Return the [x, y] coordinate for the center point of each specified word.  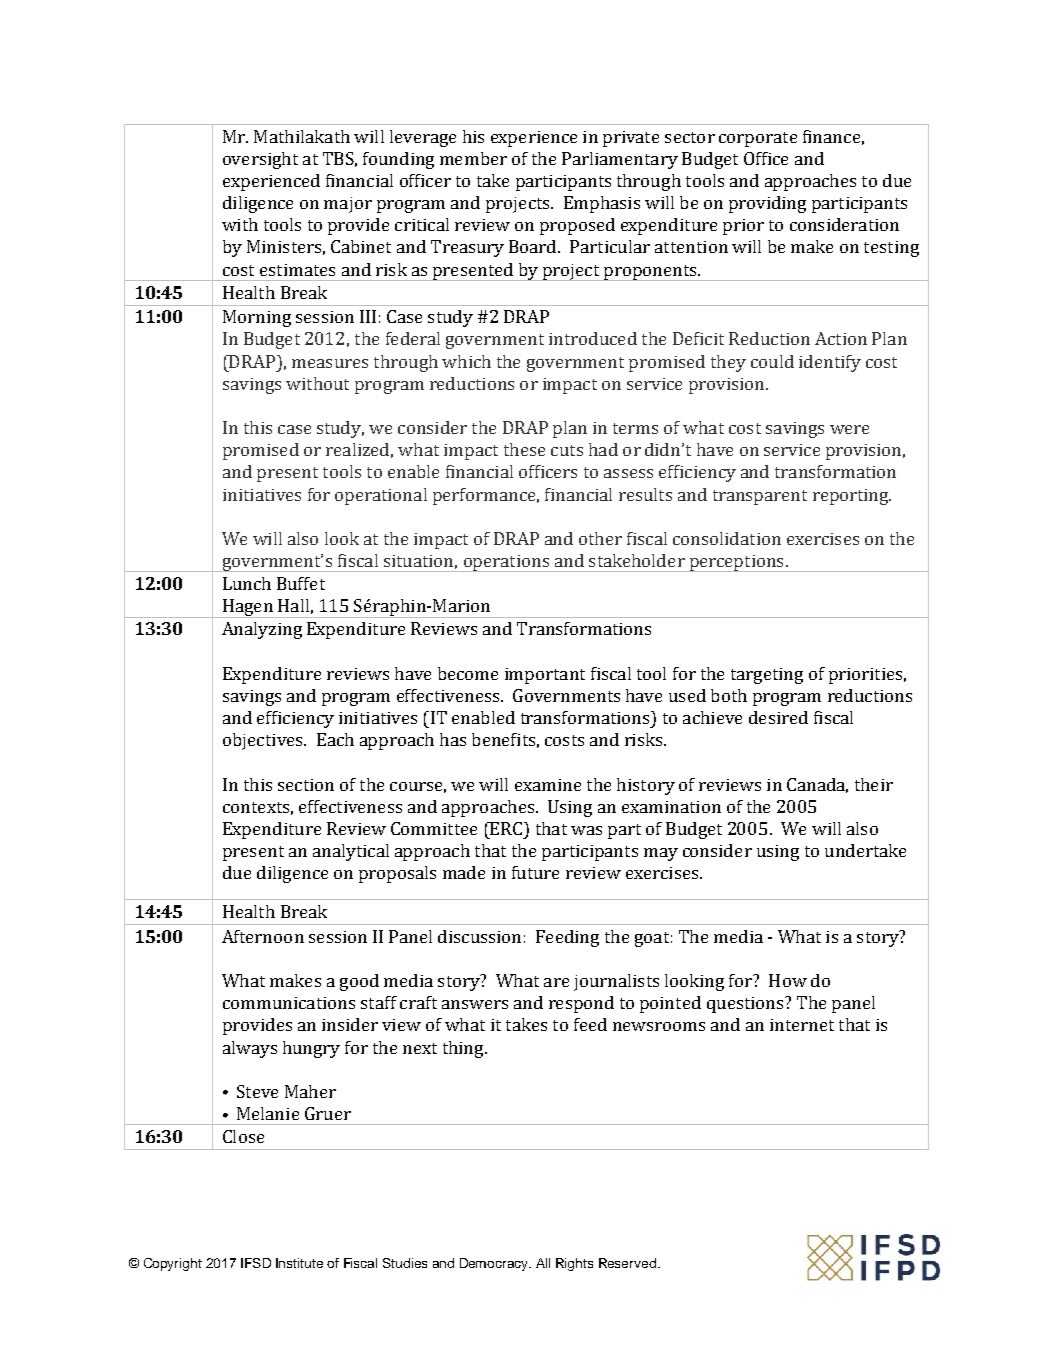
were [849, 429]
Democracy [495, 1264]
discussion [479, 936]
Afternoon [263, 936]
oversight [260, 160]
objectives [264, 741]
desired [778, 717]
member [473, 158]
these [524, 449]
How [788, 980]
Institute [299, 1263]
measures [330, 363]
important [545, 676]
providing [767, 204]
